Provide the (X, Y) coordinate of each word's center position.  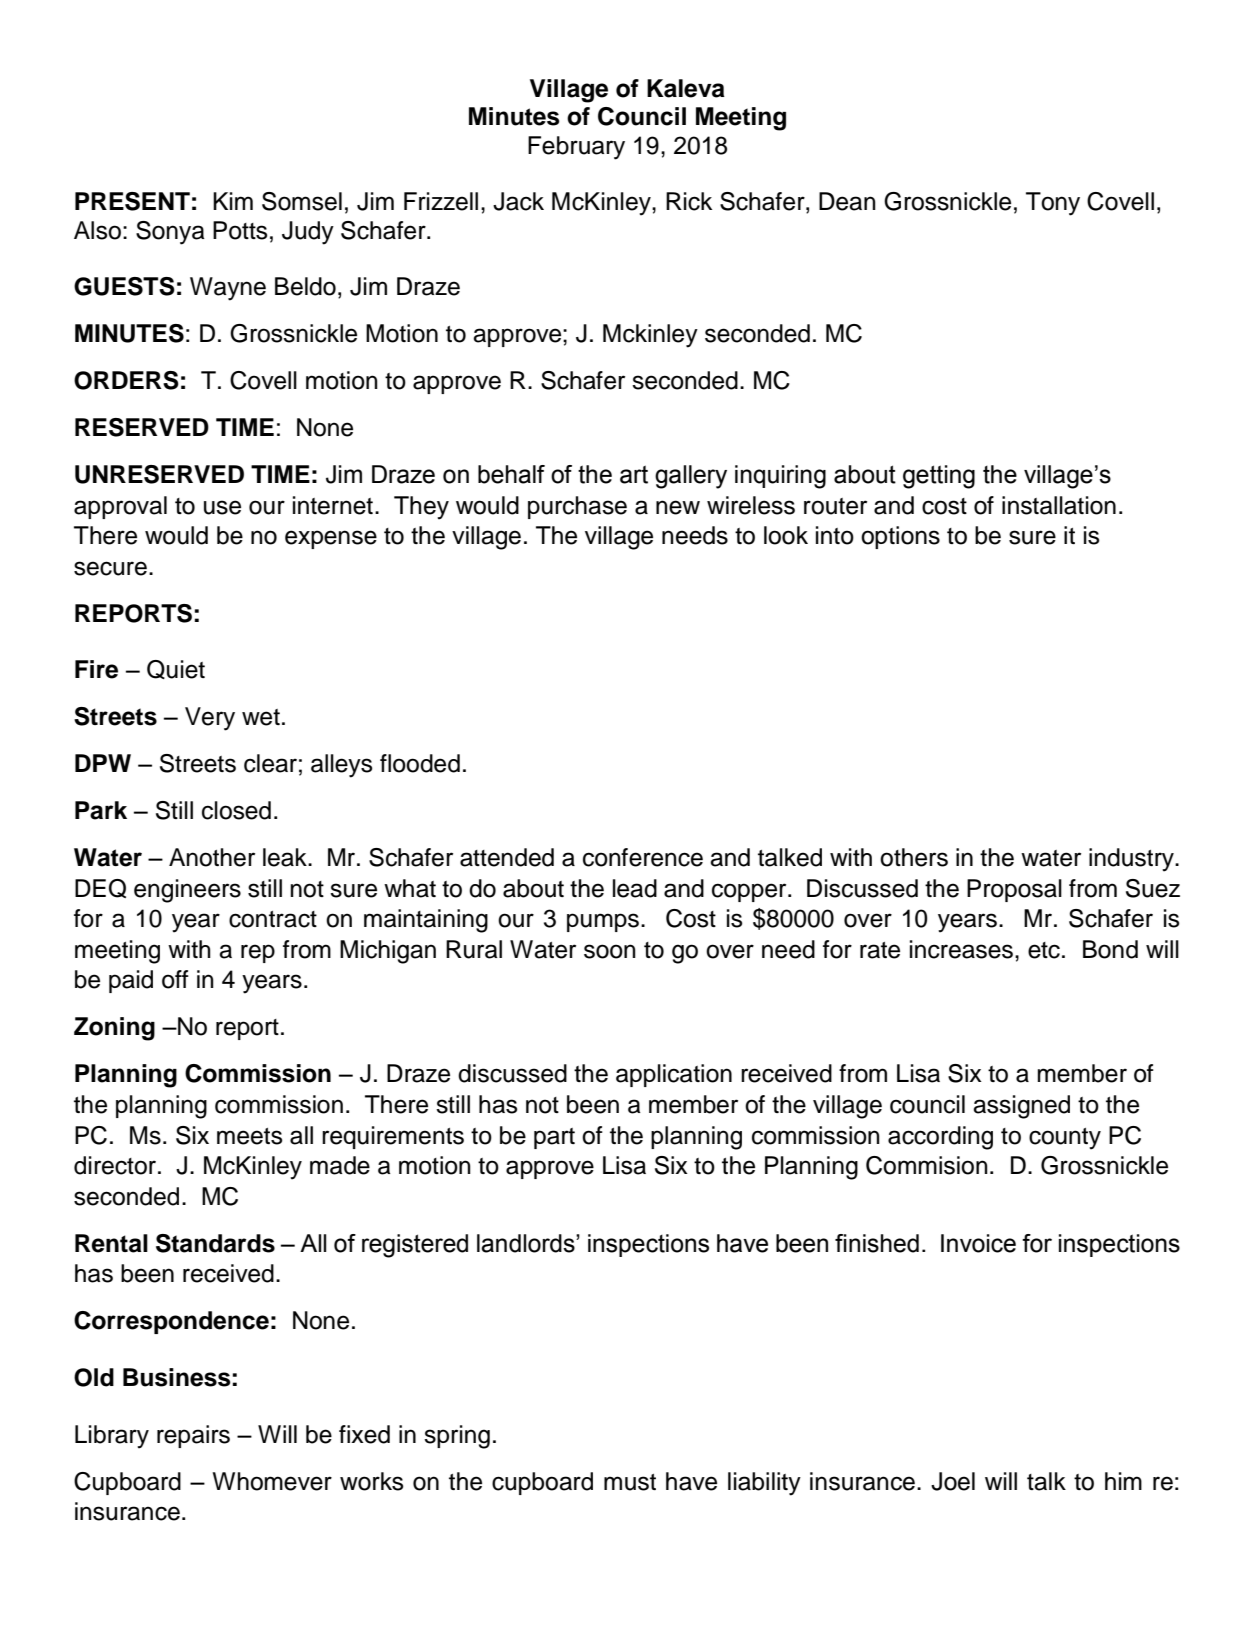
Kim (233, 201)
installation (1059, 505)
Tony (1053, 204)
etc (1044, 950)
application (674, 1075)
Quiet (176, 669)
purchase (577, 507)
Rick (689, 201)
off (175, 979)
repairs (193, 1436)
